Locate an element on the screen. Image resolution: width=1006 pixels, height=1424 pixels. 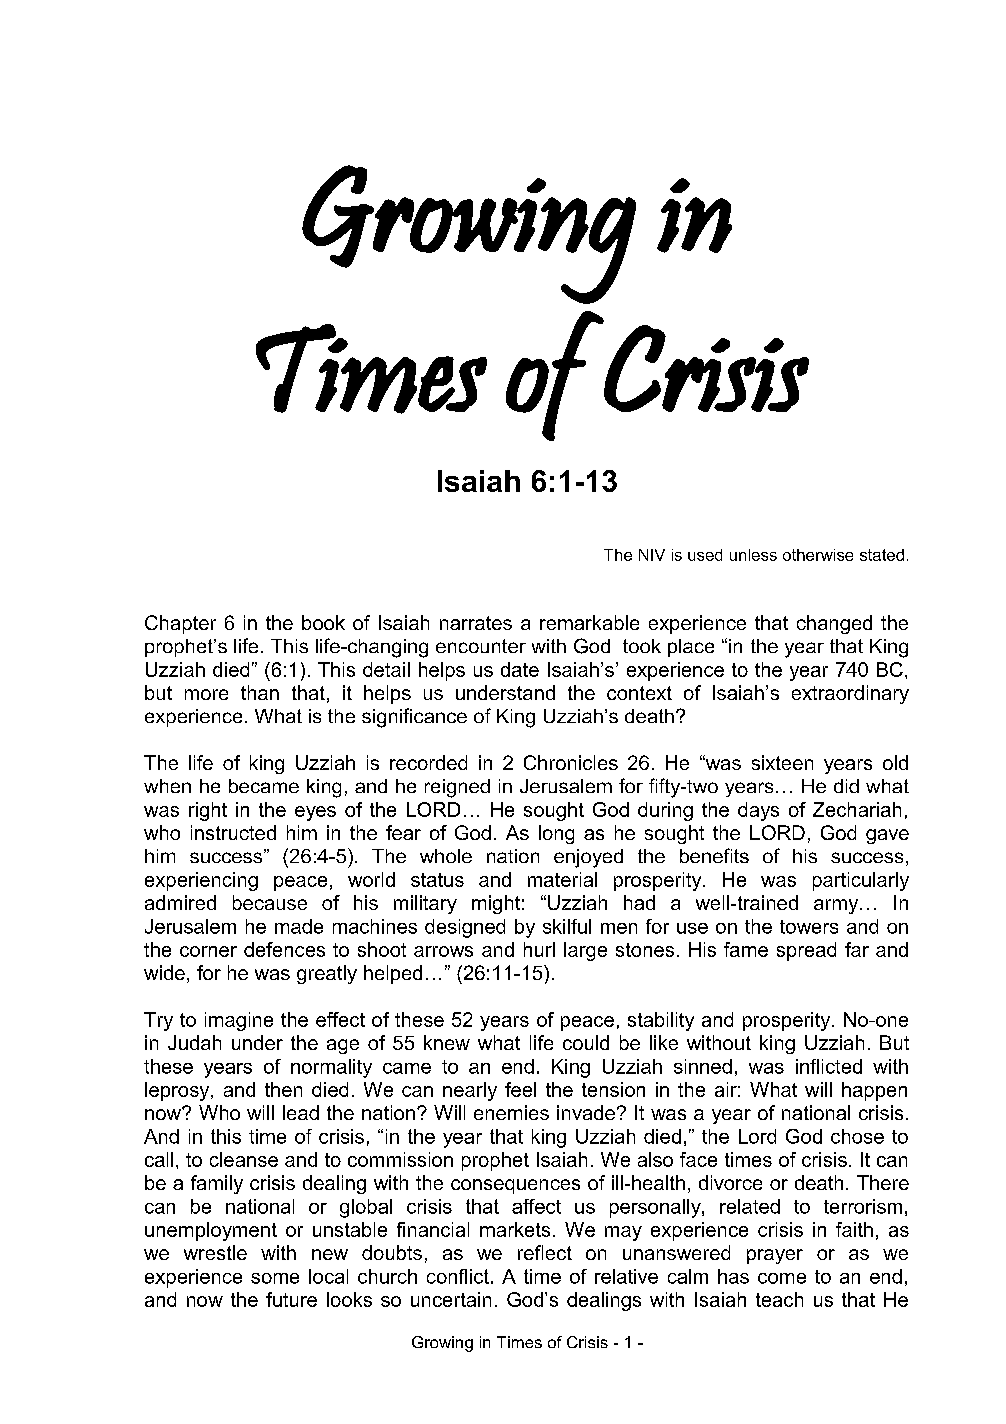
made is located at coordinates (299, 926).
